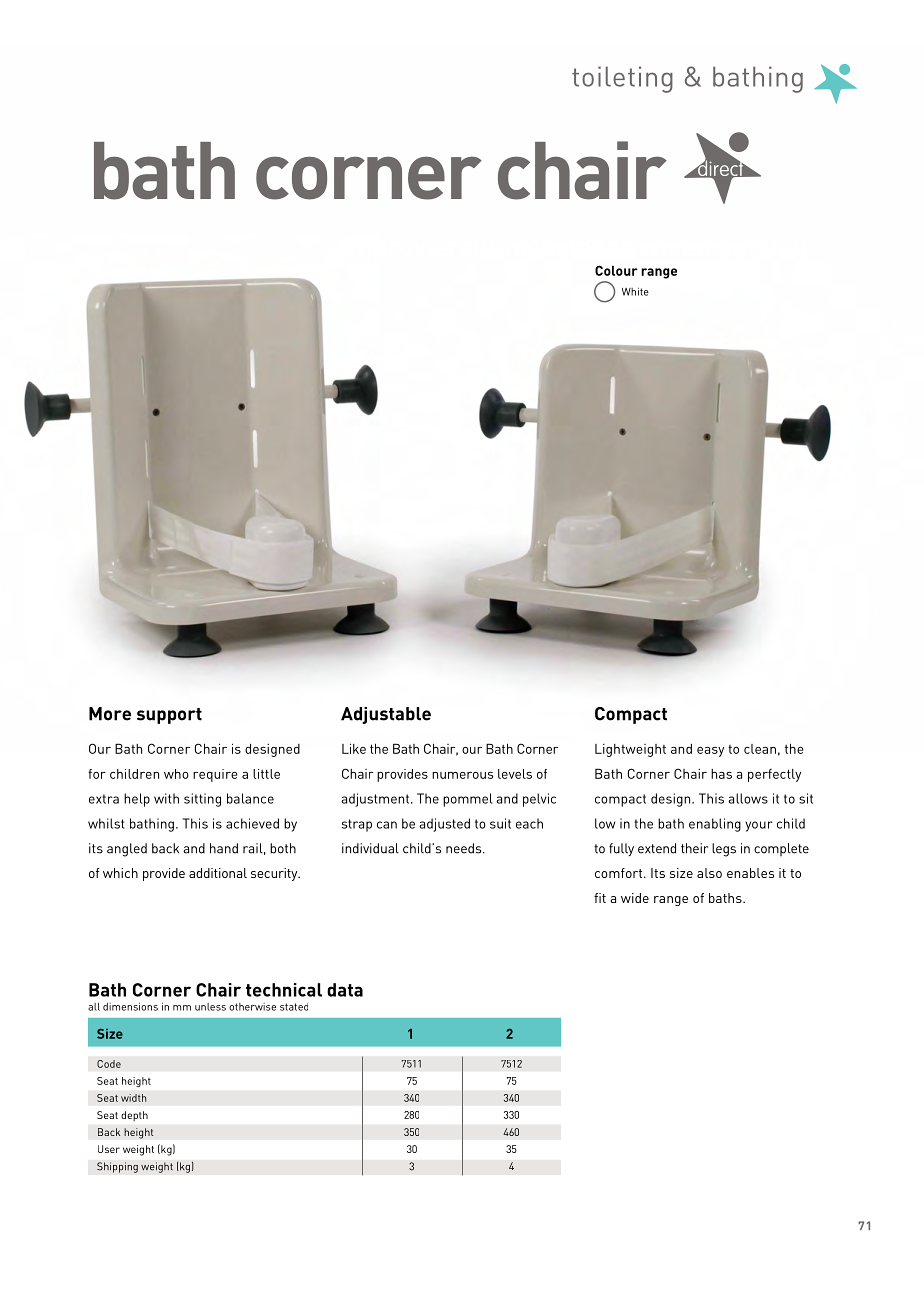  I want to click on wide, so click(635, 898).
